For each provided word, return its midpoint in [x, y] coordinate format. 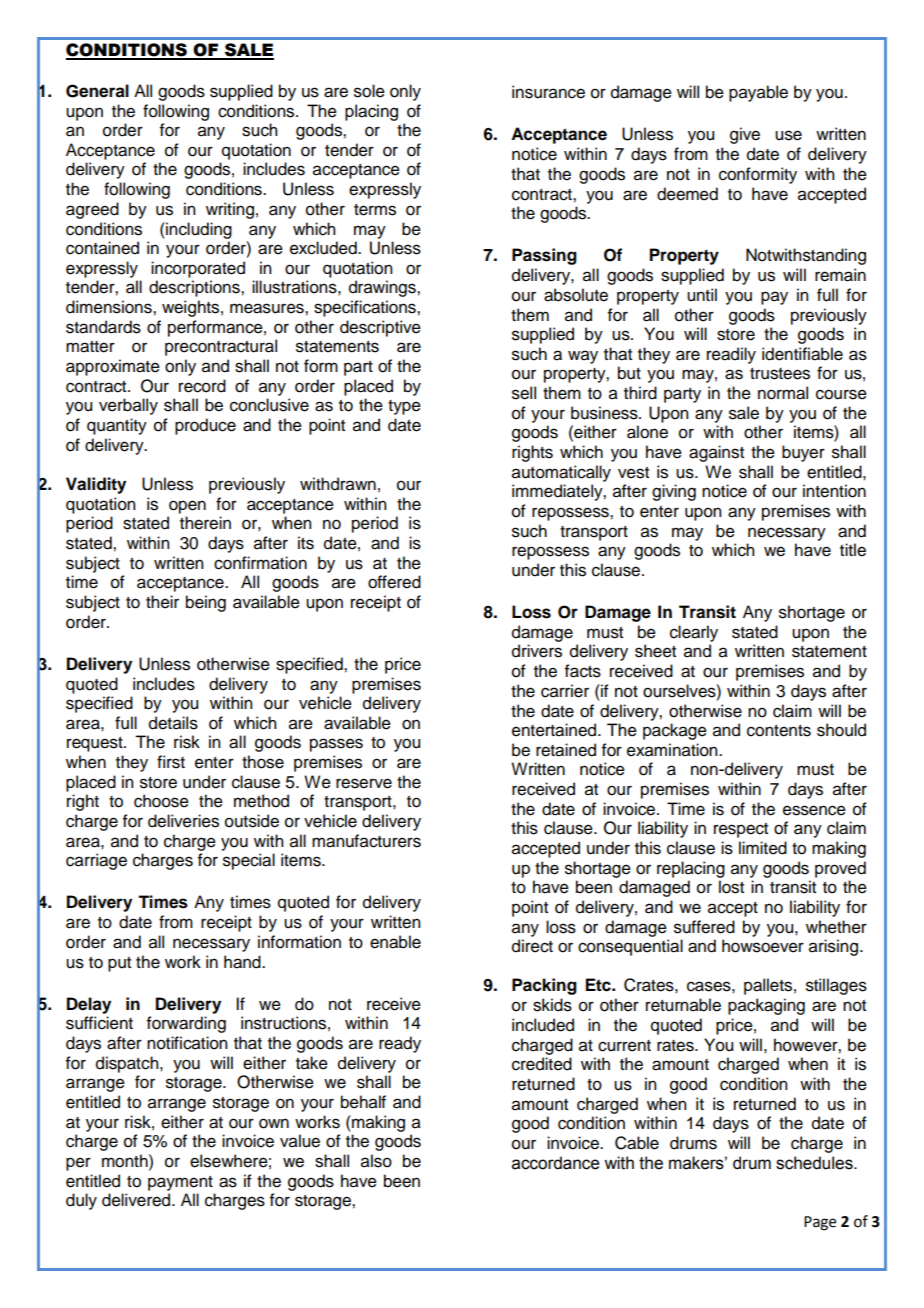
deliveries [183, 821]
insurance [548, 92]
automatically [561, 473]
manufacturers [366, 841]
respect [741, 830]
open [187, 507]
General [97, 91]
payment [180, 1183]
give [745, 135]
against [716, 453]
